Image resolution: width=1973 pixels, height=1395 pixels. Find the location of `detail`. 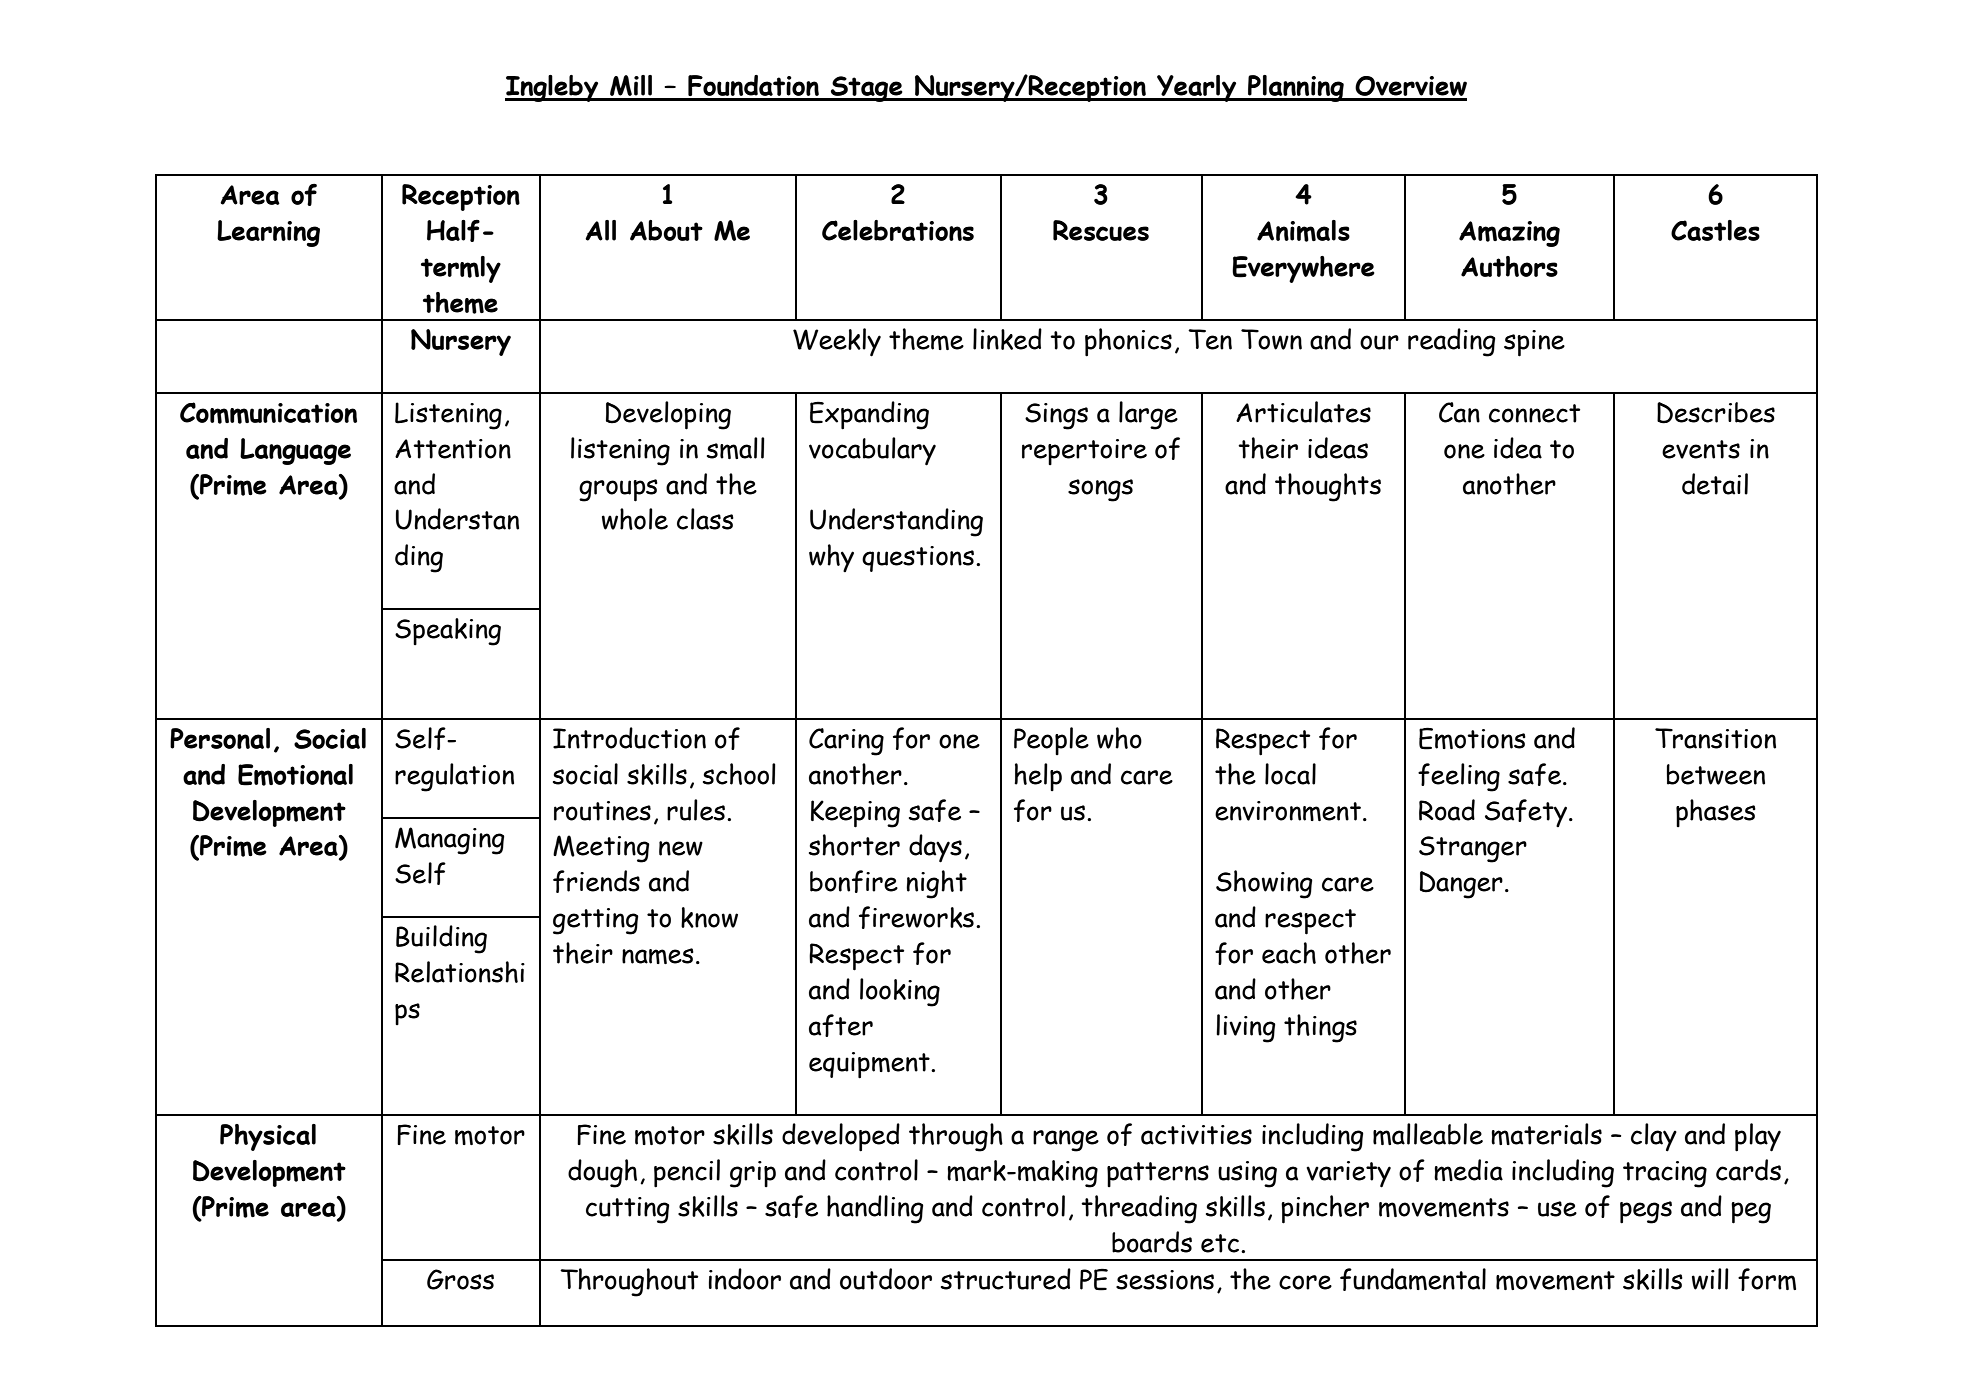

detail is located at coordinates (1715, 484).
